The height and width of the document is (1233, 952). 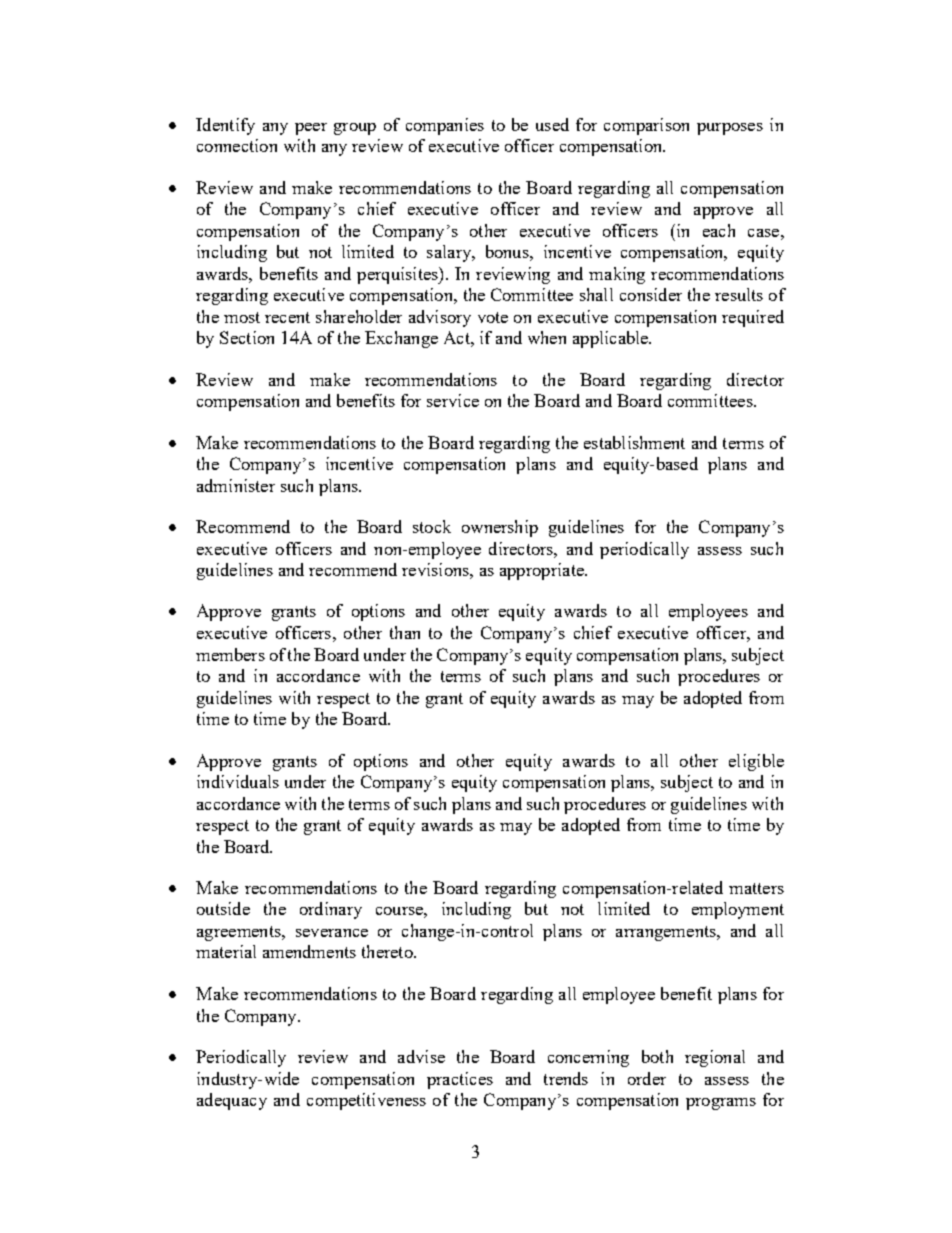 What do you see at coordinates (232, 1101) in the document?
I see `adequacy` at bounding box center [232, 1101].
